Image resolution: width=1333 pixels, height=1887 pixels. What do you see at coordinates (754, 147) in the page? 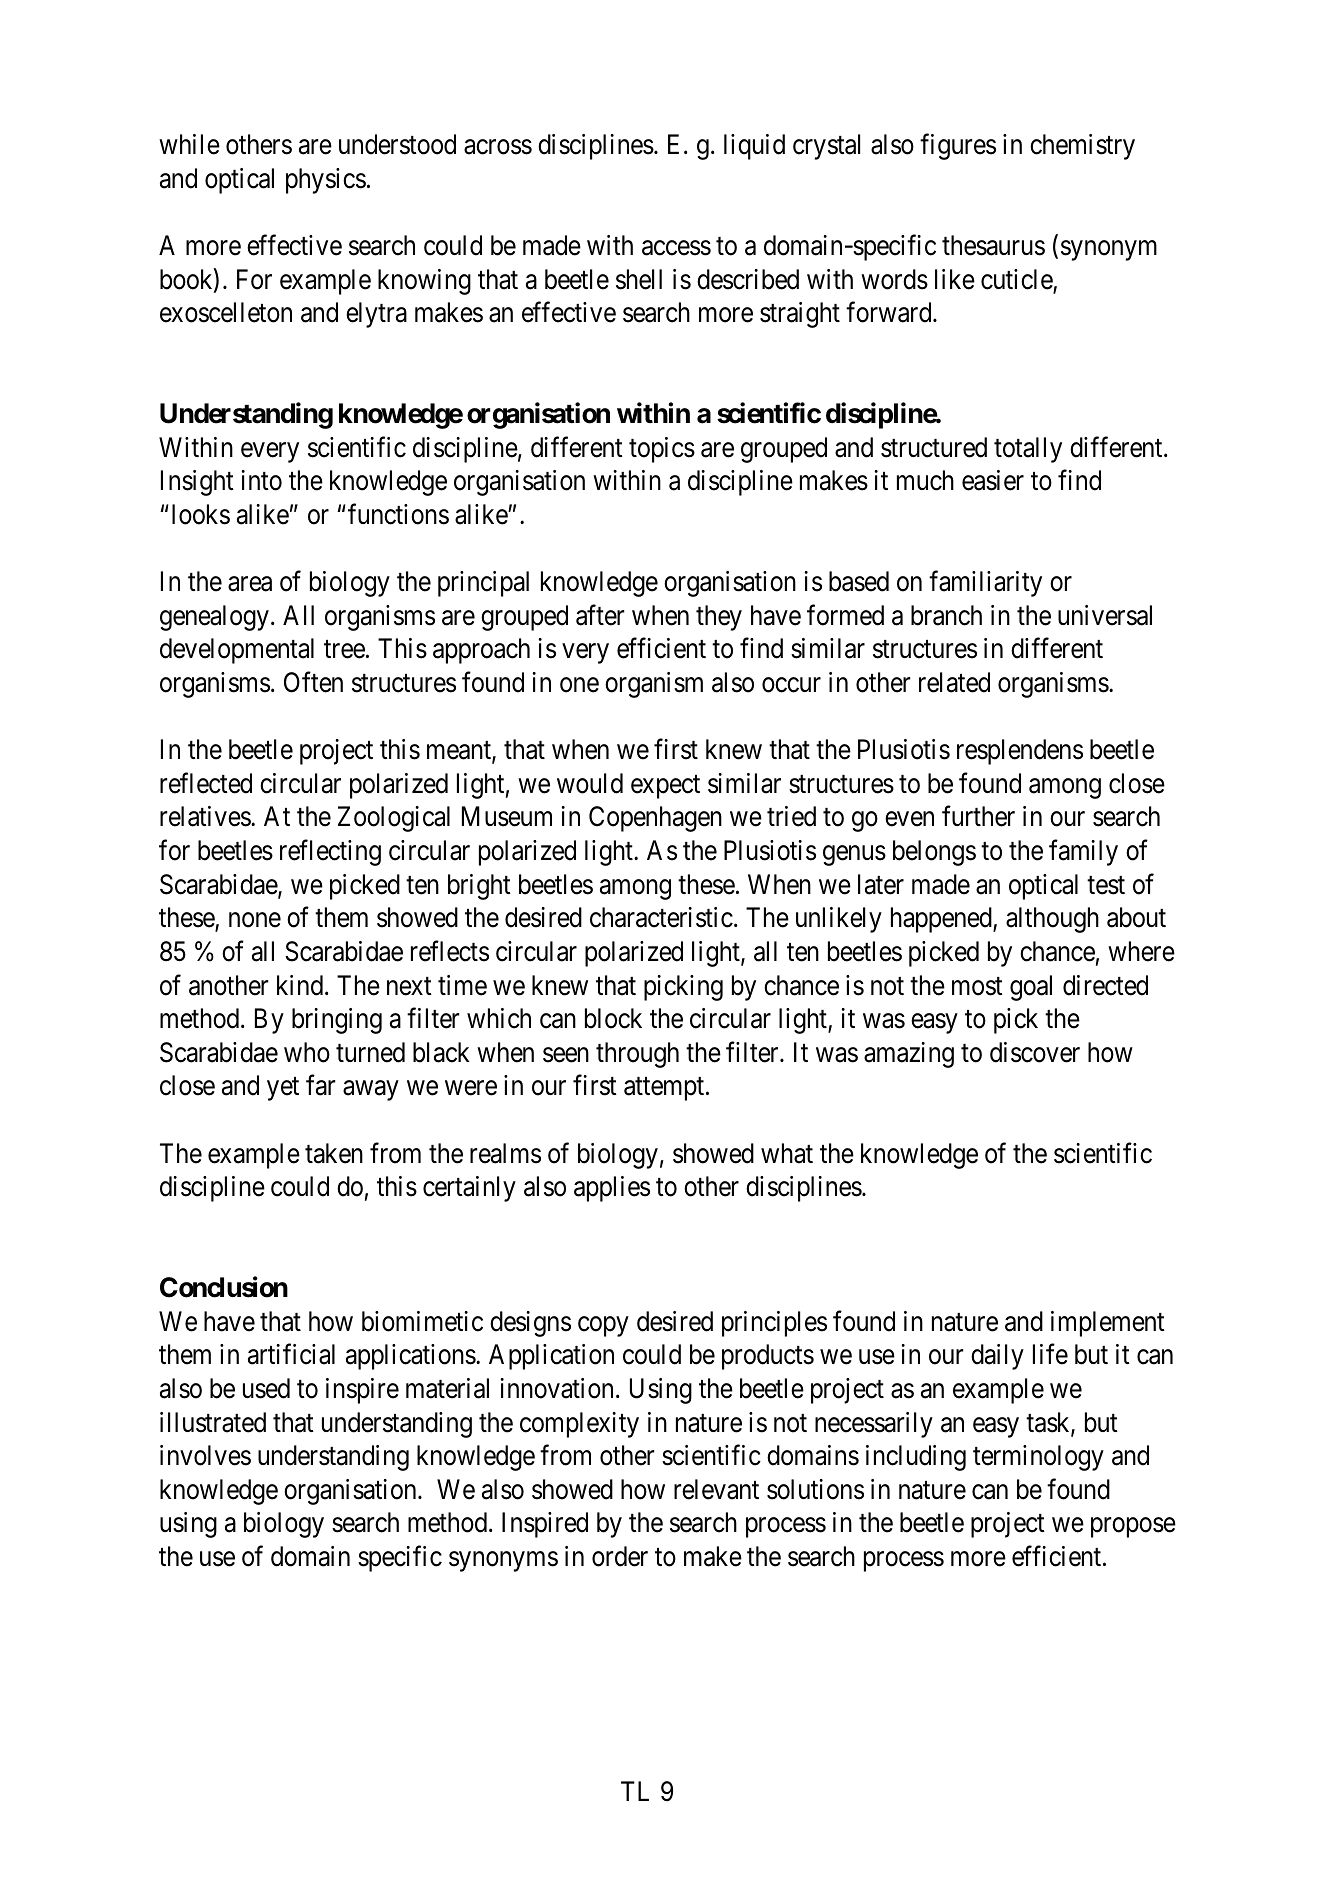
I see `liquid` at bounding box center [754, 147].
